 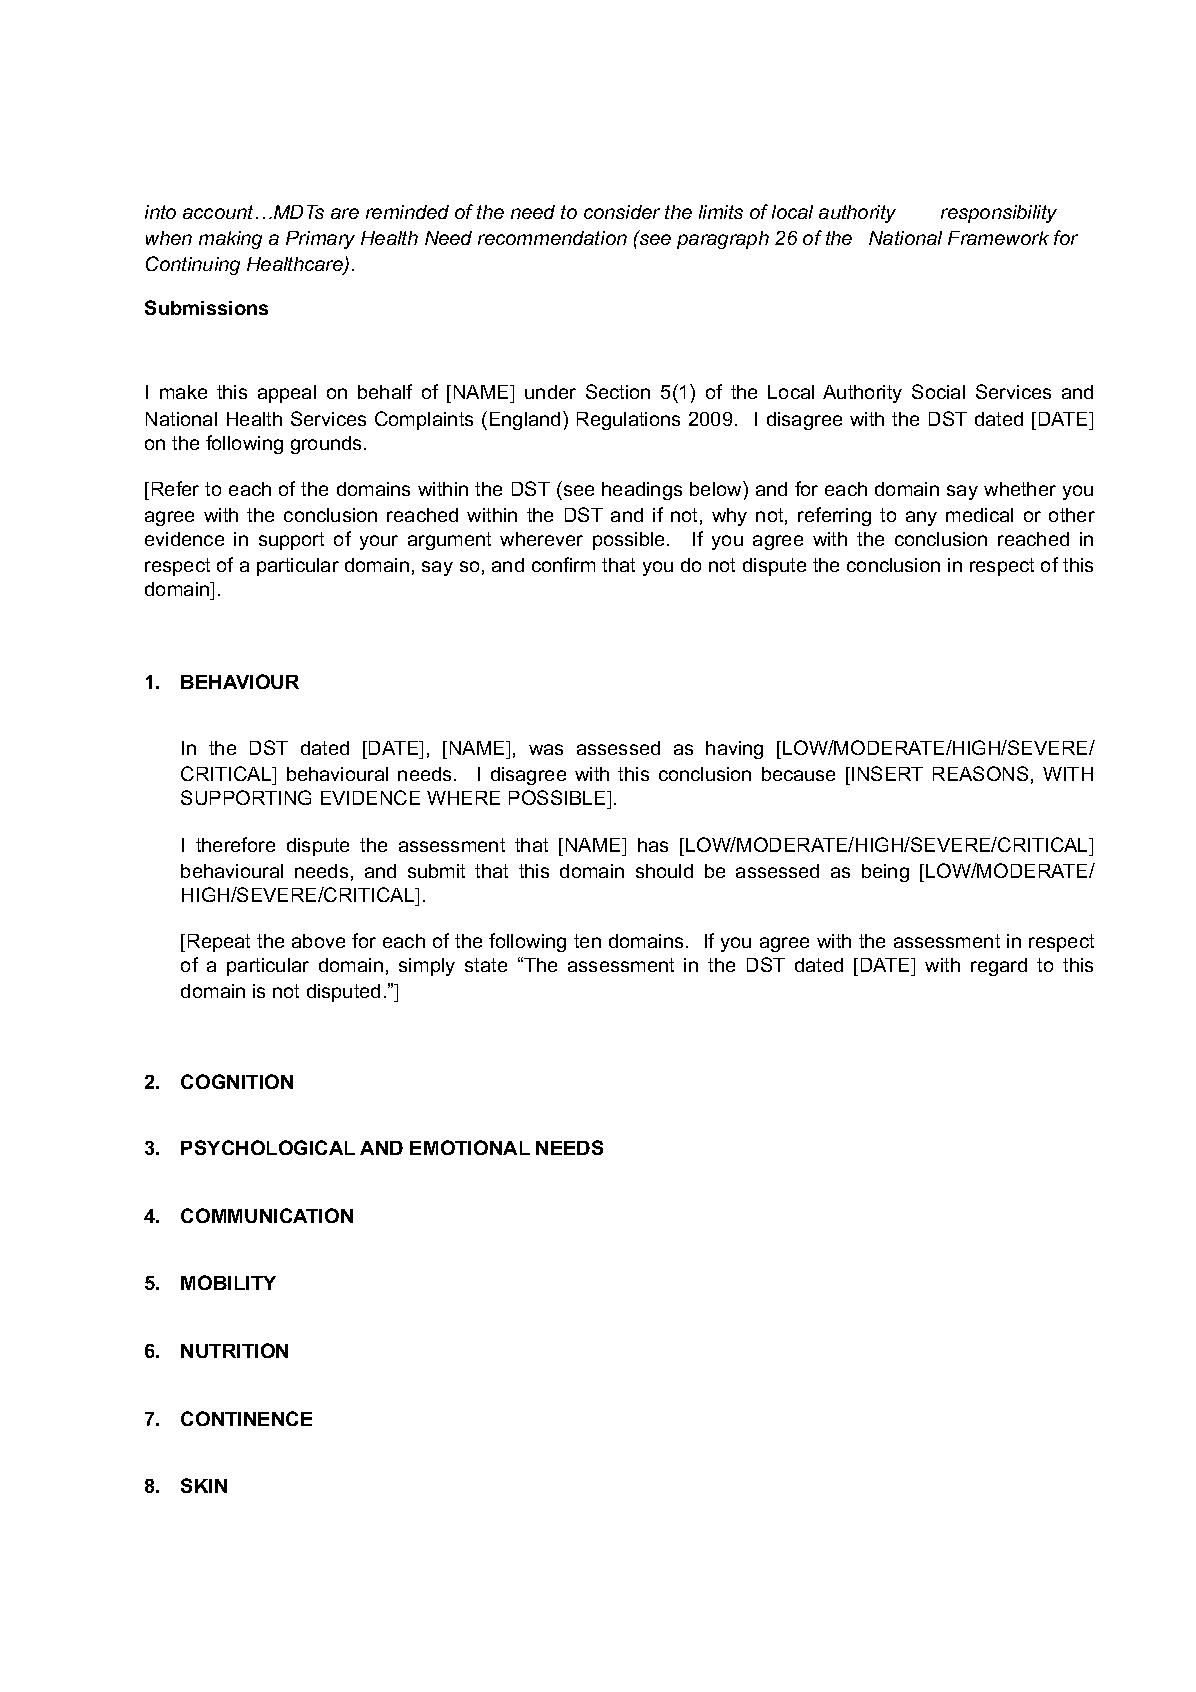 What do you see at coordinates (622, 212) in the page?
I see `consider` at bounding box center [622, 212].
